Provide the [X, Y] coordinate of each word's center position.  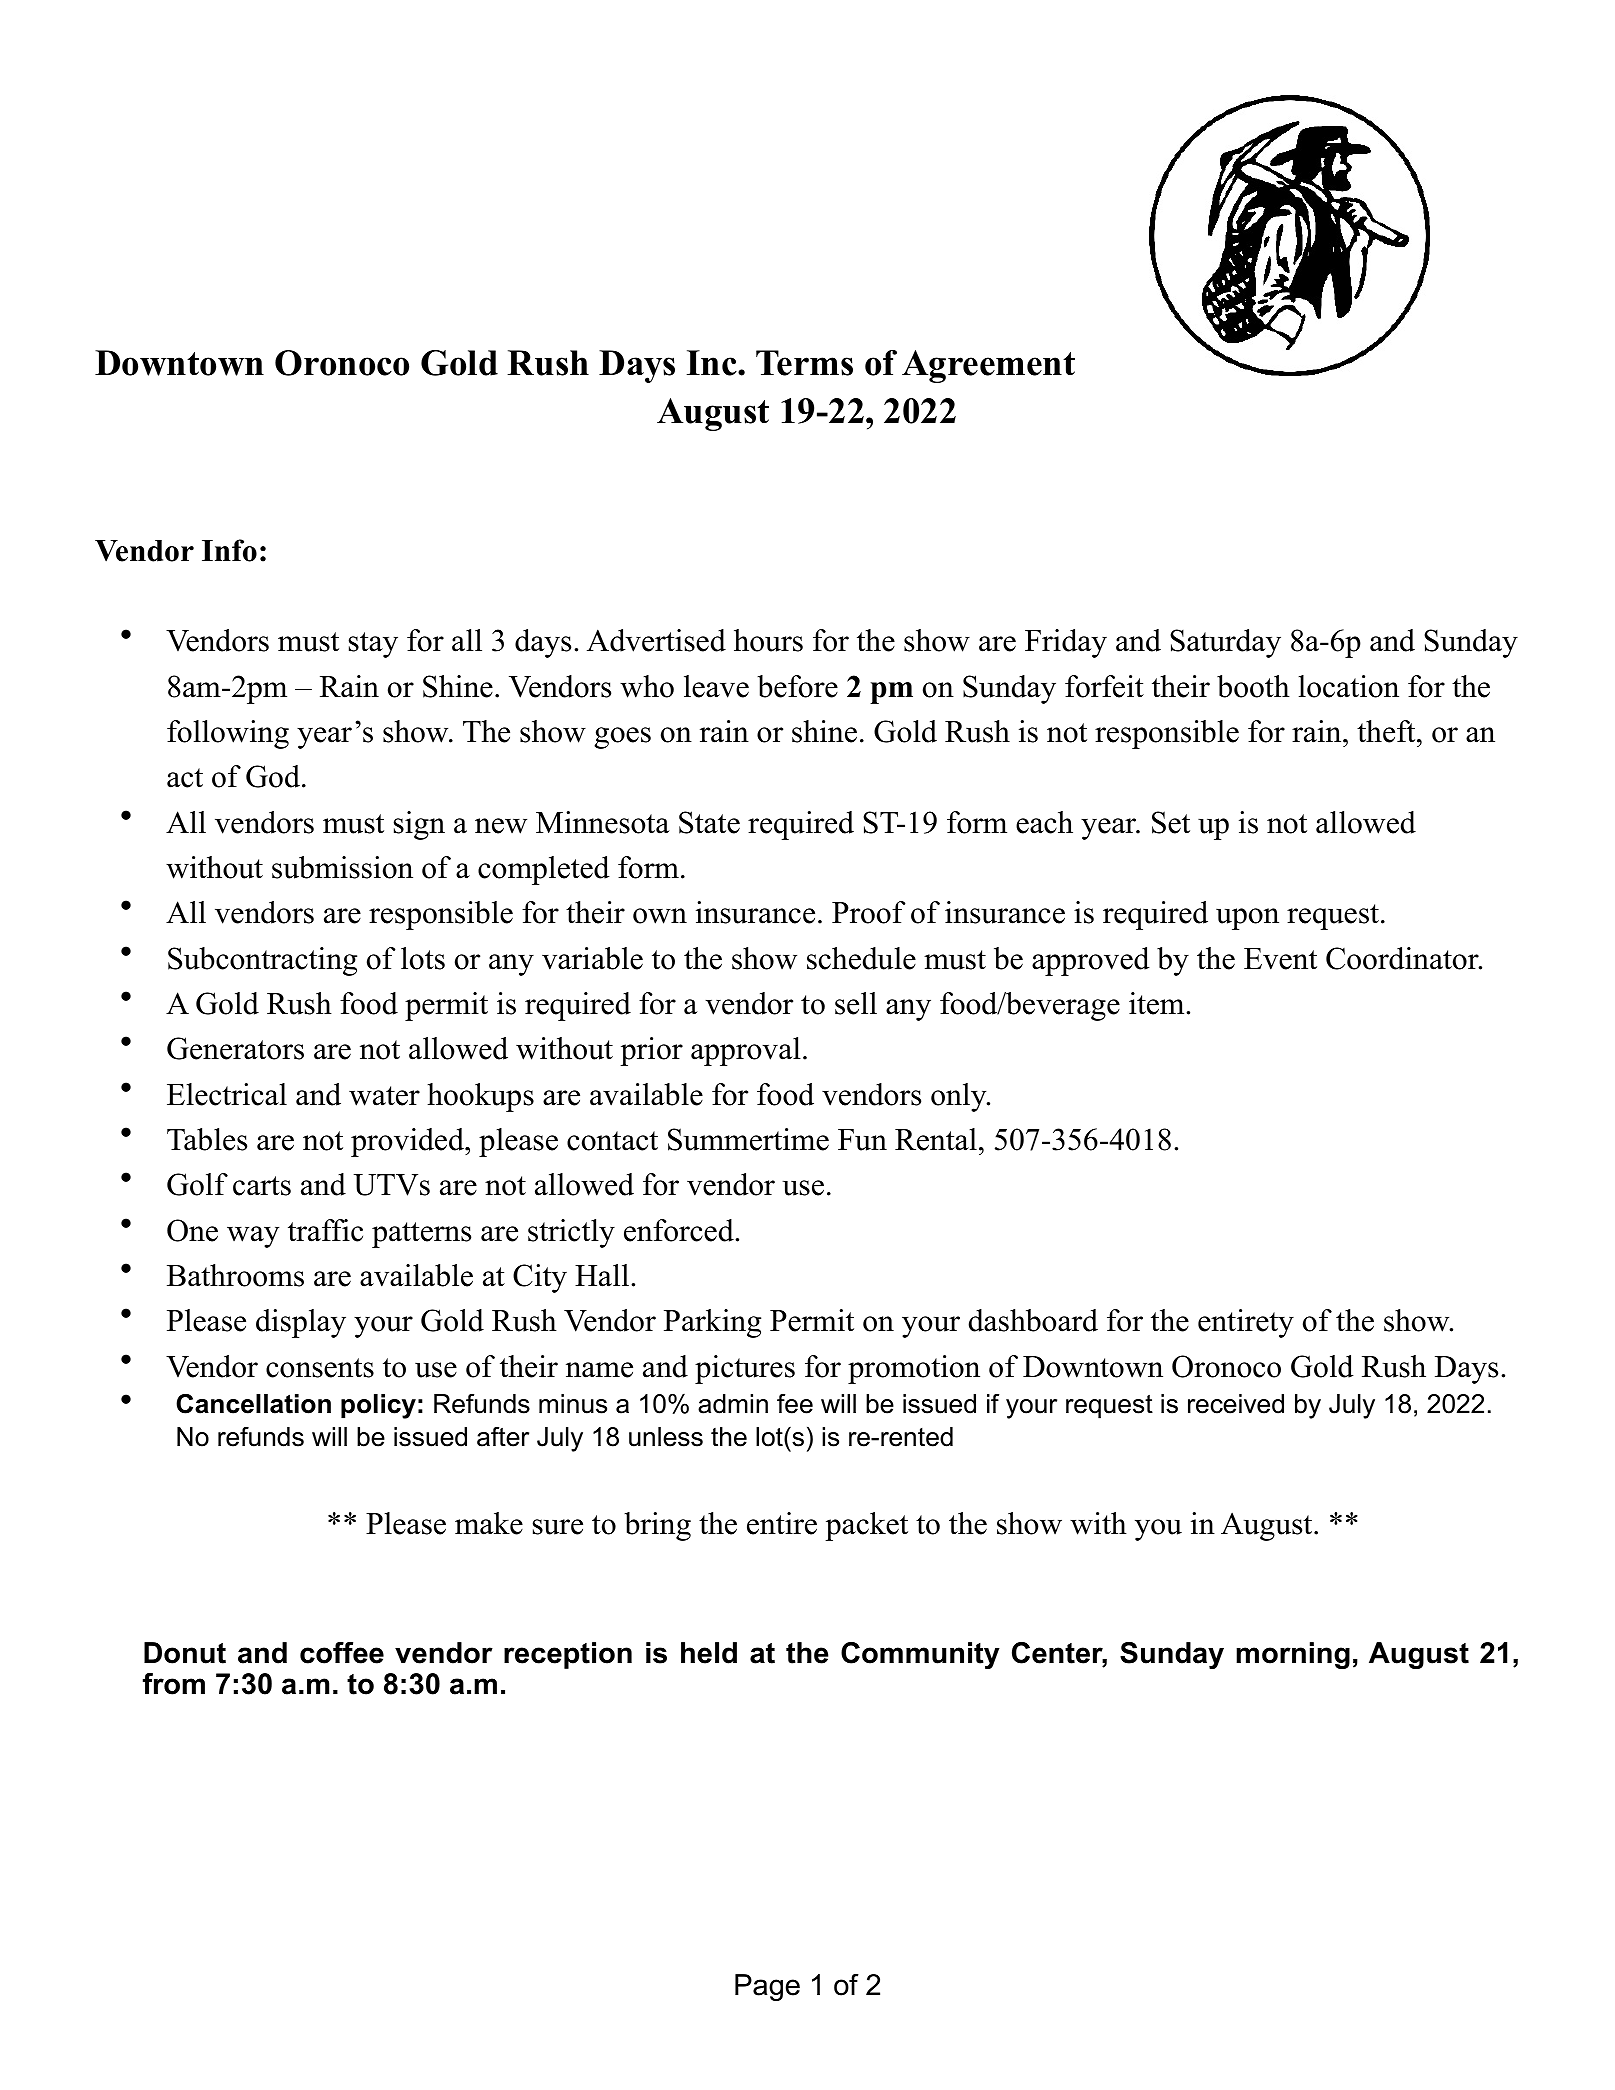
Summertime [748, 1139]
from [174, 1684]
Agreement [988, 366]
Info [229, 550]
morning [1293, 1655]
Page [767, 1987]
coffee [342, 1653]
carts [262, 1186]
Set [1171, 822]
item [1158, 1003]
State [709, 822]
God [273, 776]
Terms [804, 363]
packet [866, 1526]
